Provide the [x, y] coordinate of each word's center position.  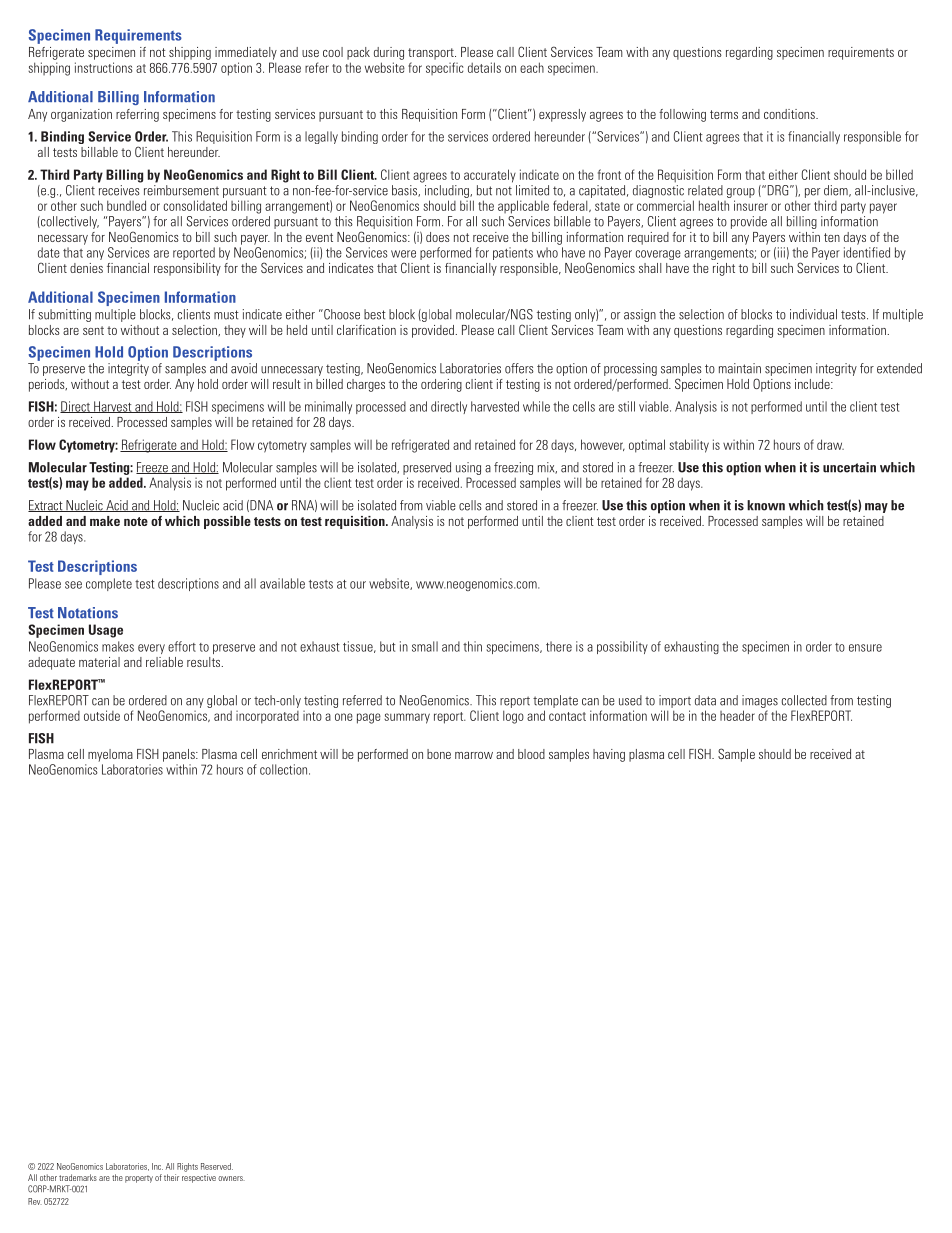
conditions [790, 114]
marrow [474, 755]
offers [519, 368]
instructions [103, 67]
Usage [106, 631]
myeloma [110, 755]
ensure [865, 648]
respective [199, 1178]
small [425, 646]
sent [93, 330]
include [813, 384]
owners [231, 1178]
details [484, 67]
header [737, 715]
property [139, 1179]
